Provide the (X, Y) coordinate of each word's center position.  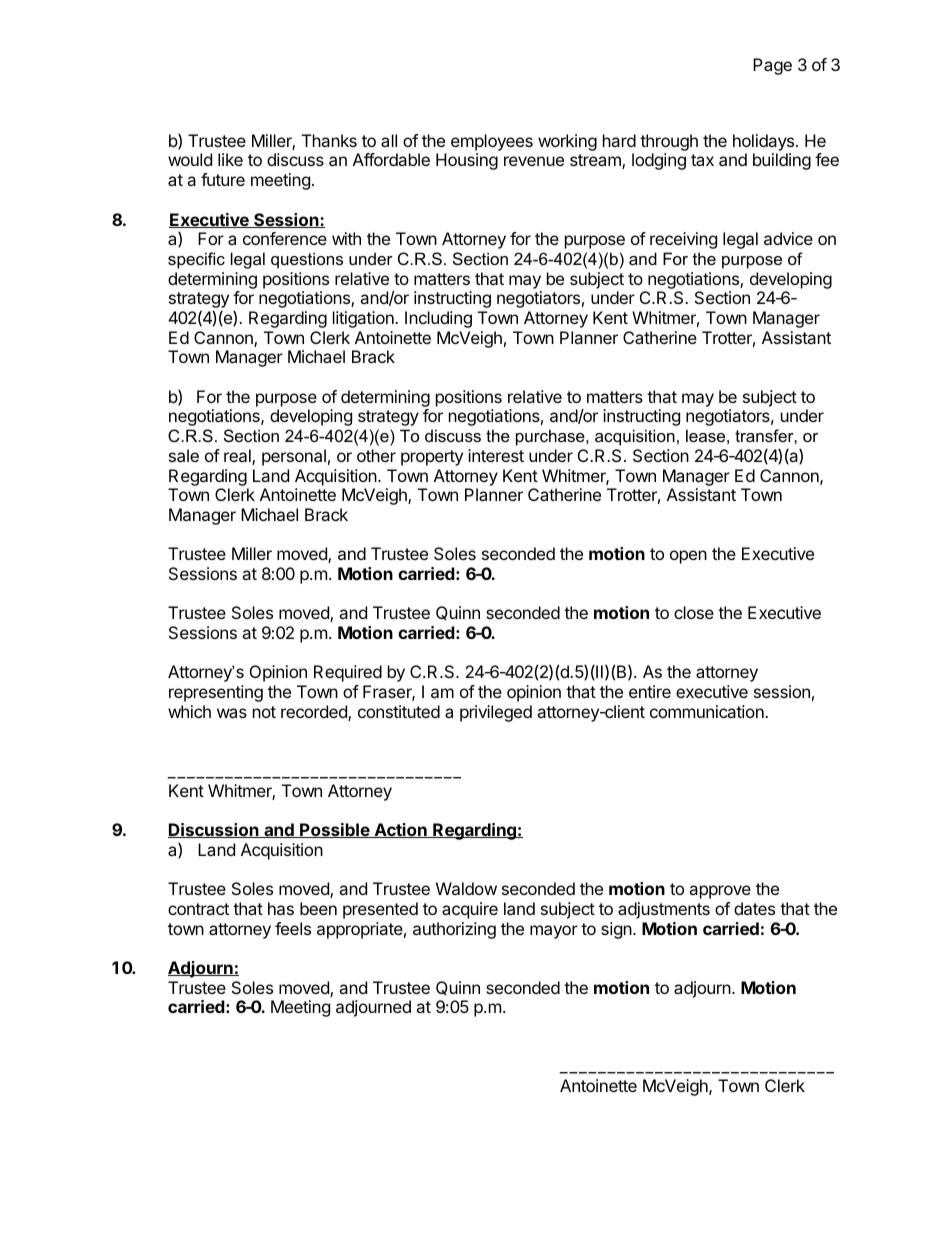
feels (293, 928)
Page (772, 66)
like (230, 159)
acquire (470, 910)
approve (720, 892)
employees (492, 142)
